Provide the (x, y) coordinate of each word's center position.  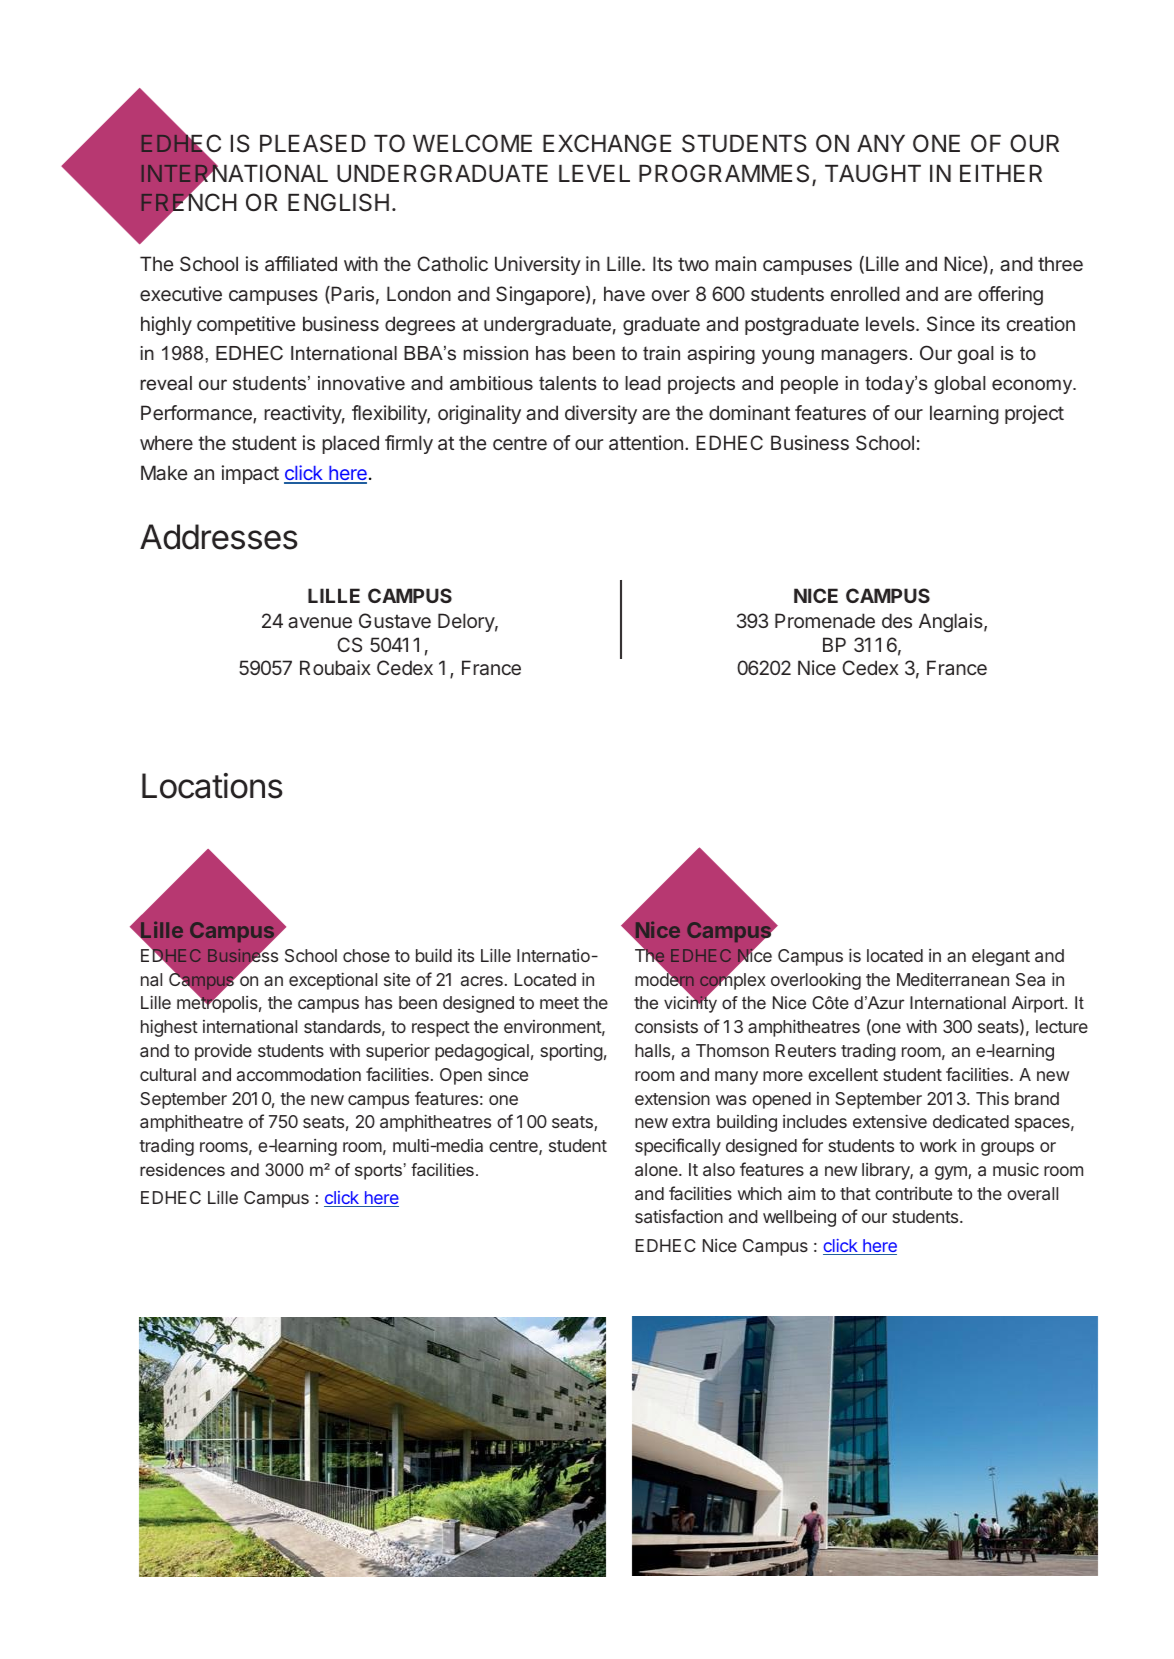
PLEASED (313, 143)
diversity (601, 414)
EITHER (1001, 173)
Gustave (395, 620)
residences (182, 1169)
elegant (1001, 957)
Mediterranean (953, 979)
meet (559, 1003)
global (960, 385)
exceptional (333, 981)
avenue (320, 622)
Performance (197, 414)
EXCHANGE (607, 143)
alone (657, 1169)
